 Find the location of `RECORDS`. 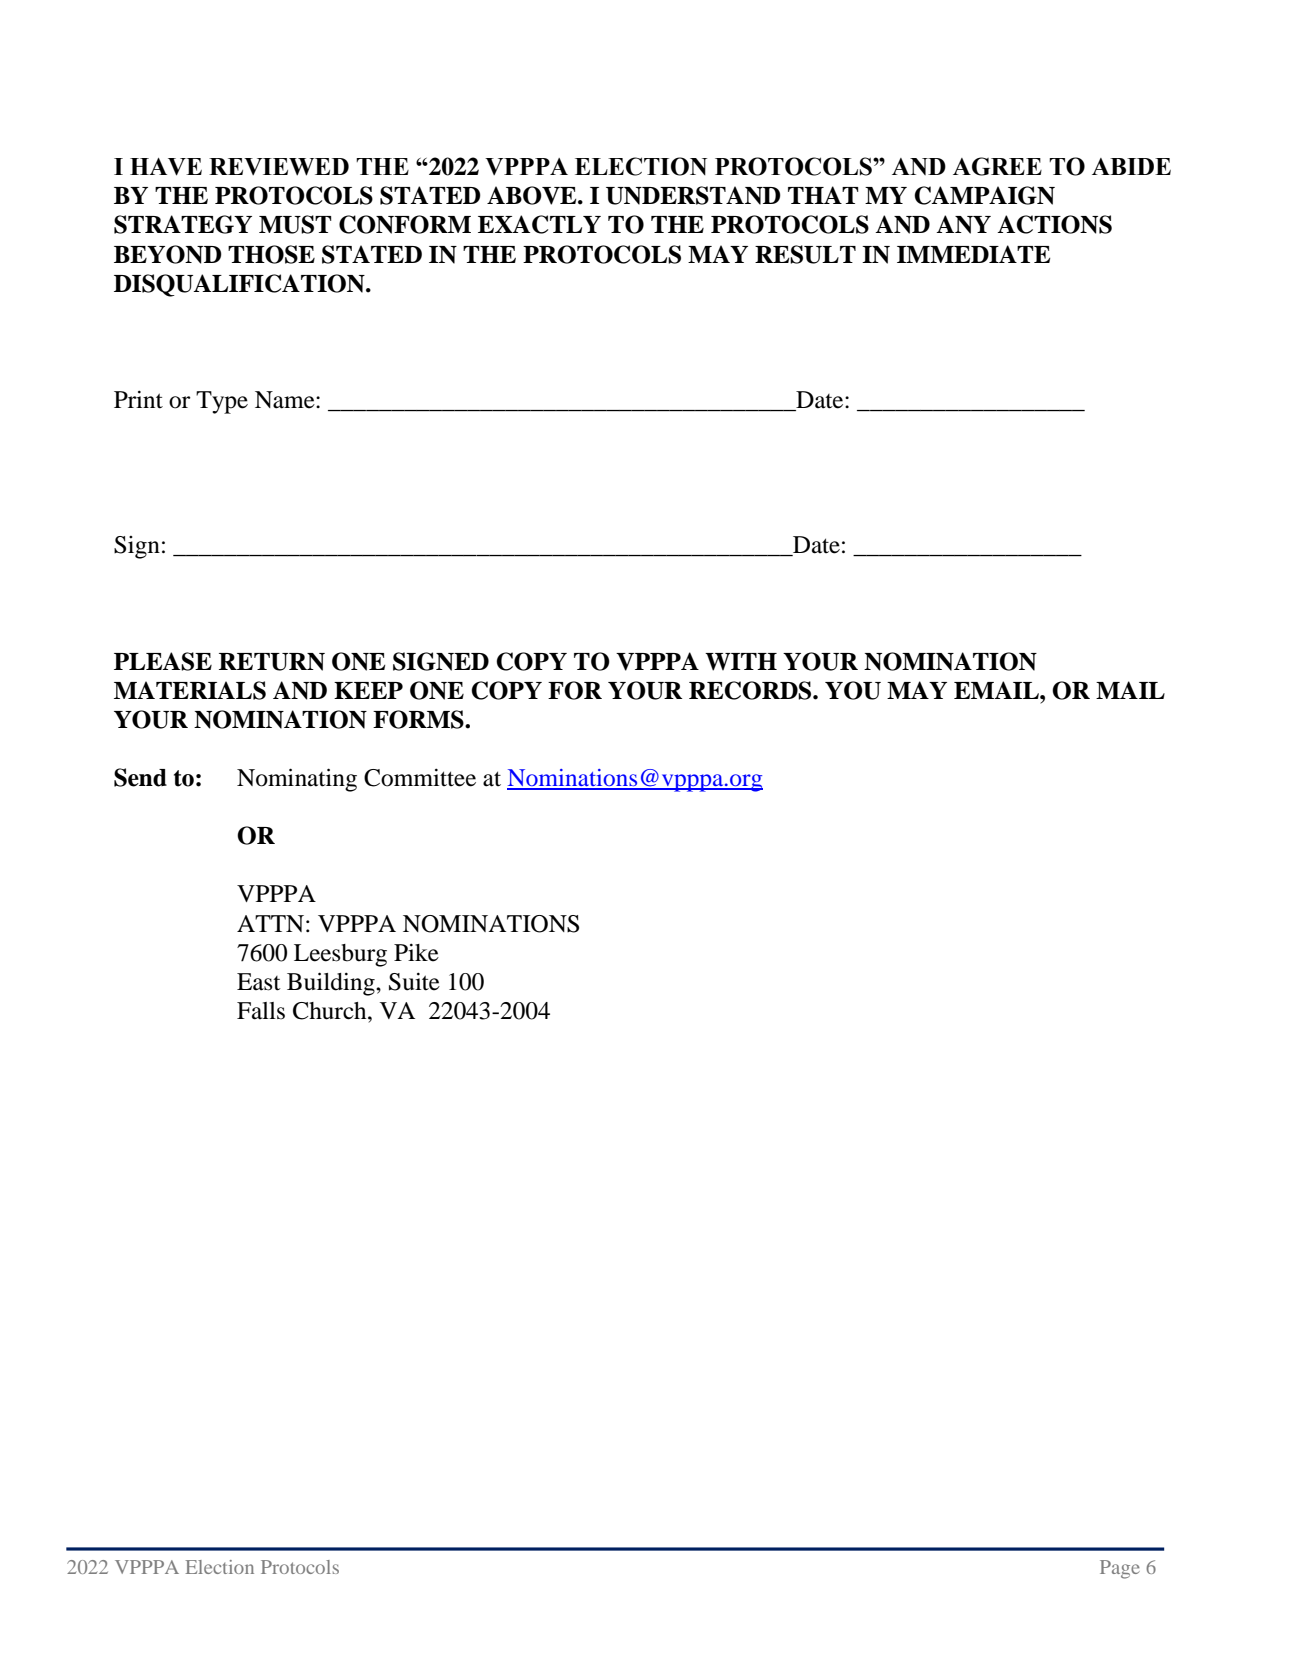

RECORDS is located at coordinates (751, 690).
